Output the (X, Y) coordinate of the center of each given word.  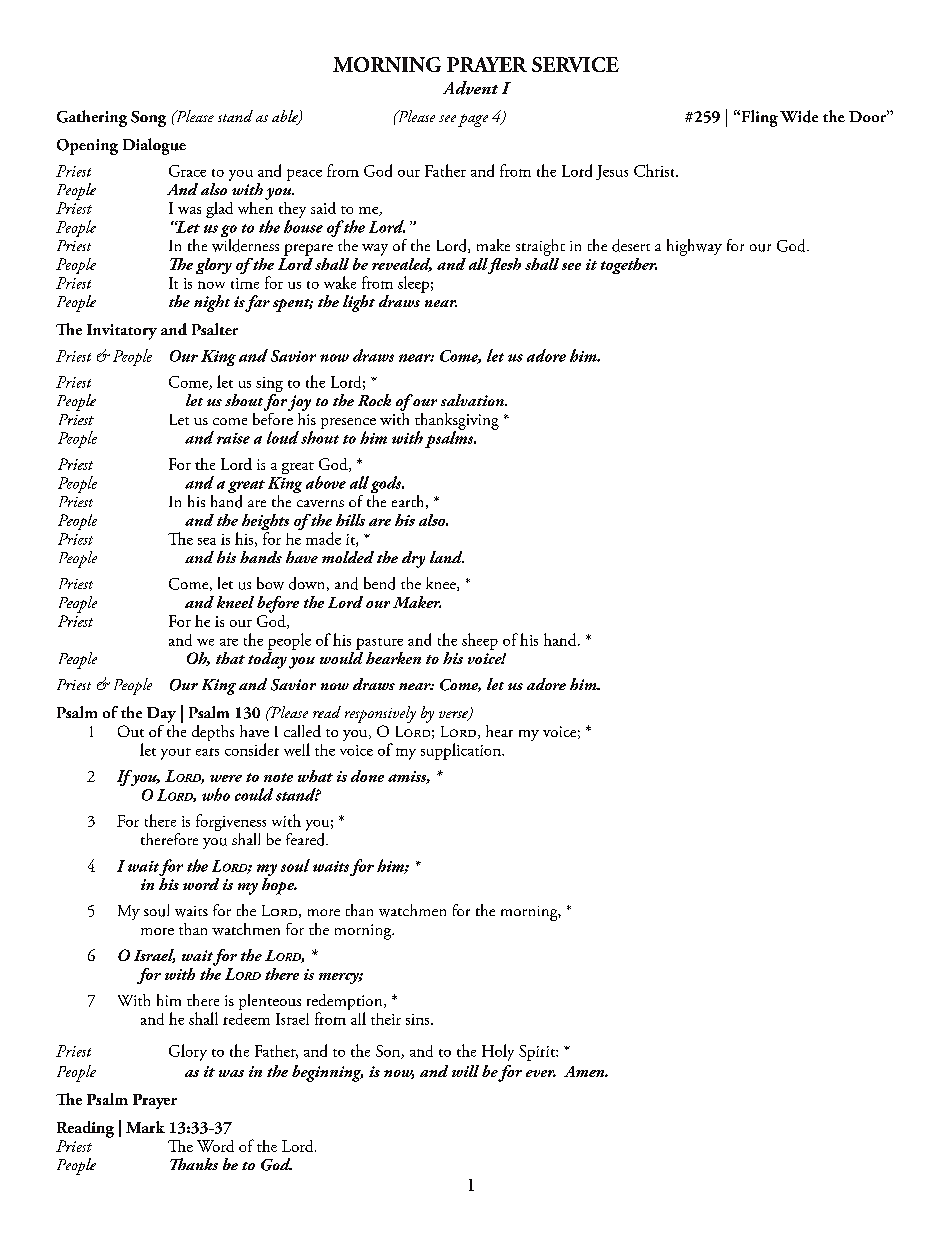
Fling (758, 118)
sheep (480, 641)
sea (207, 541)
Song (148, 119)
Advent (470, 88)
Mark (145, 1127)
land (447, 557)
